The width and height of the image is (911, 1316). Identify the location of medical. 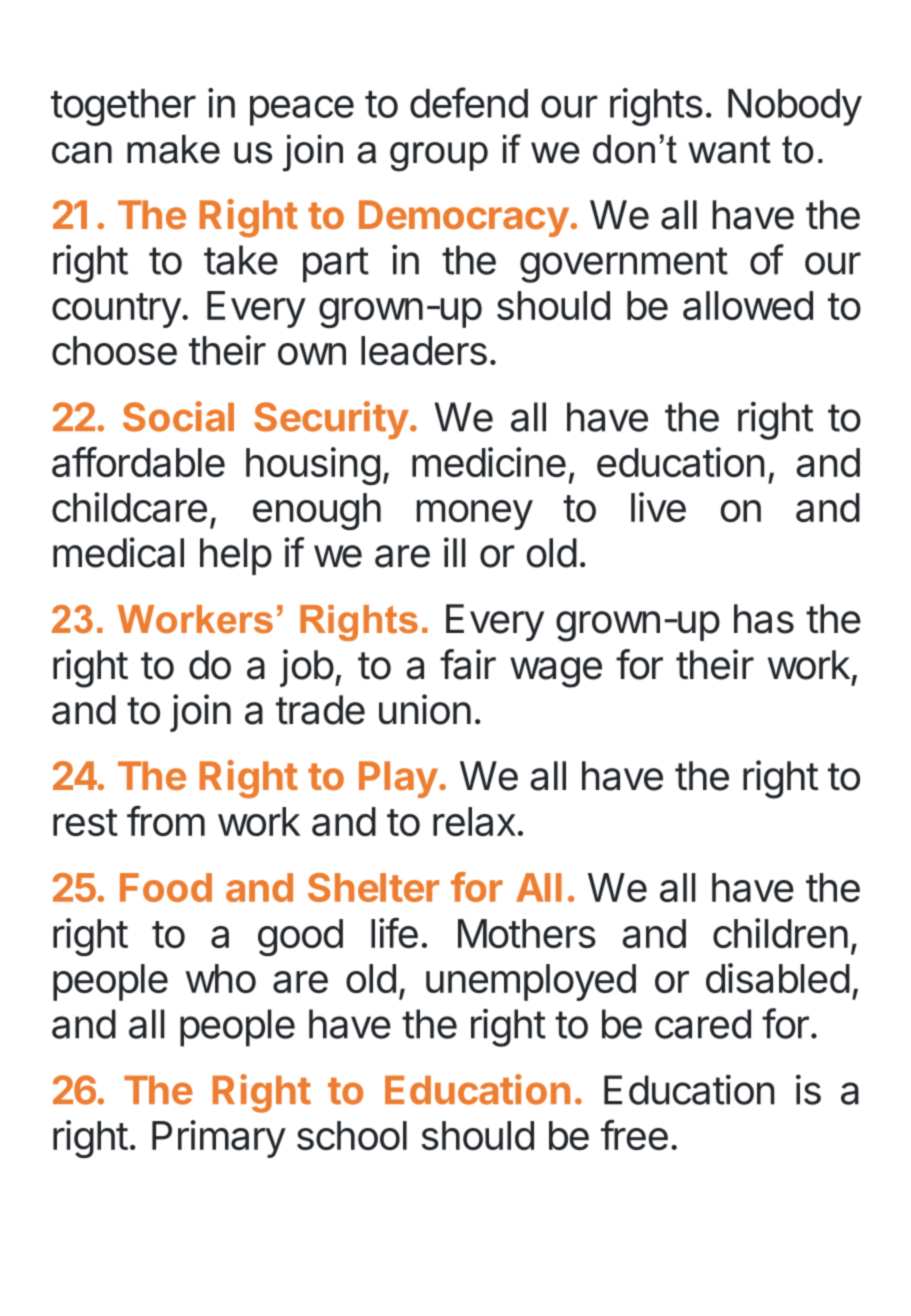
(118, 552).
